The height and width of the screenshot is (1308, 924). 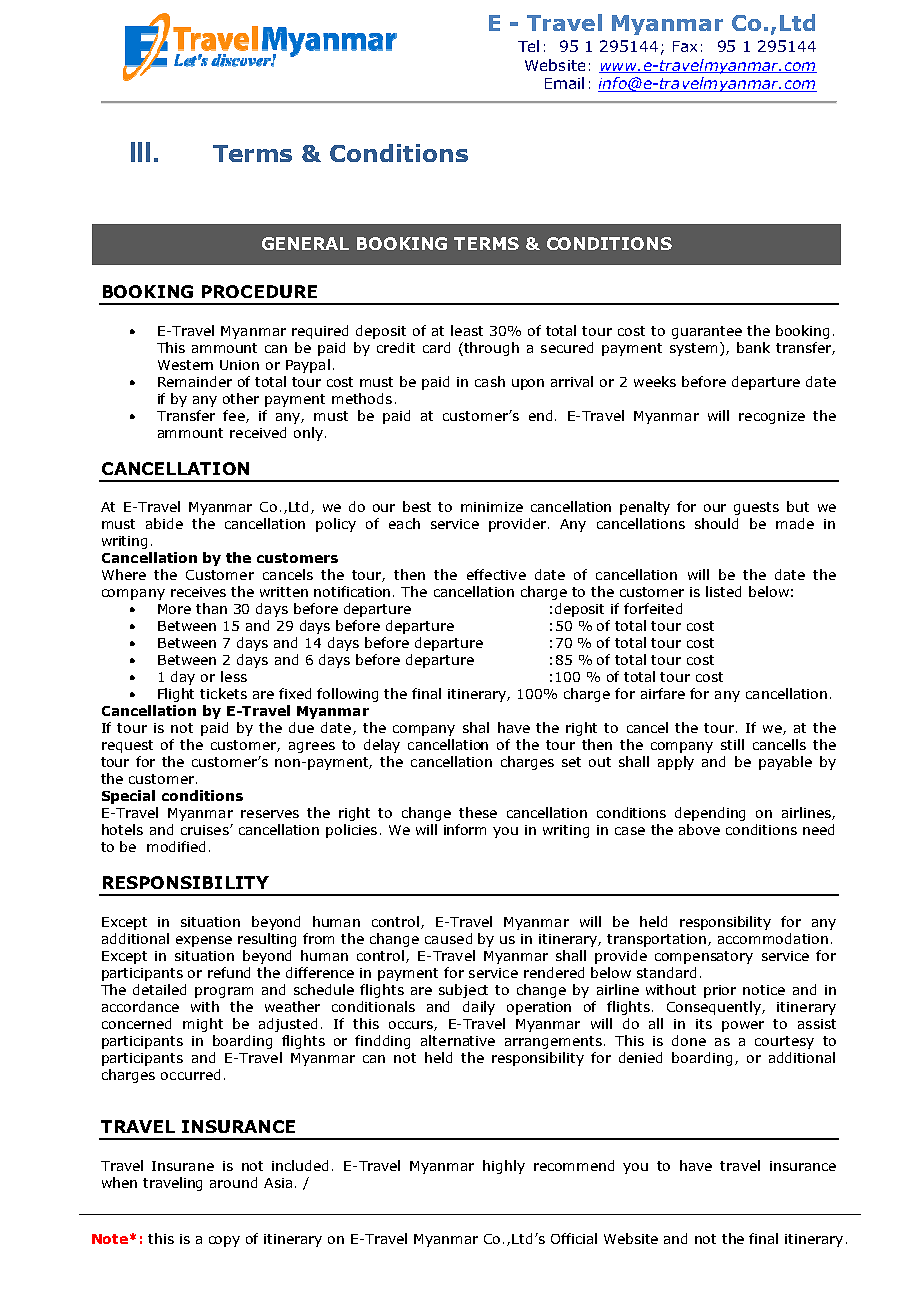 I want to click on Email, so click(x=564, y=83).
